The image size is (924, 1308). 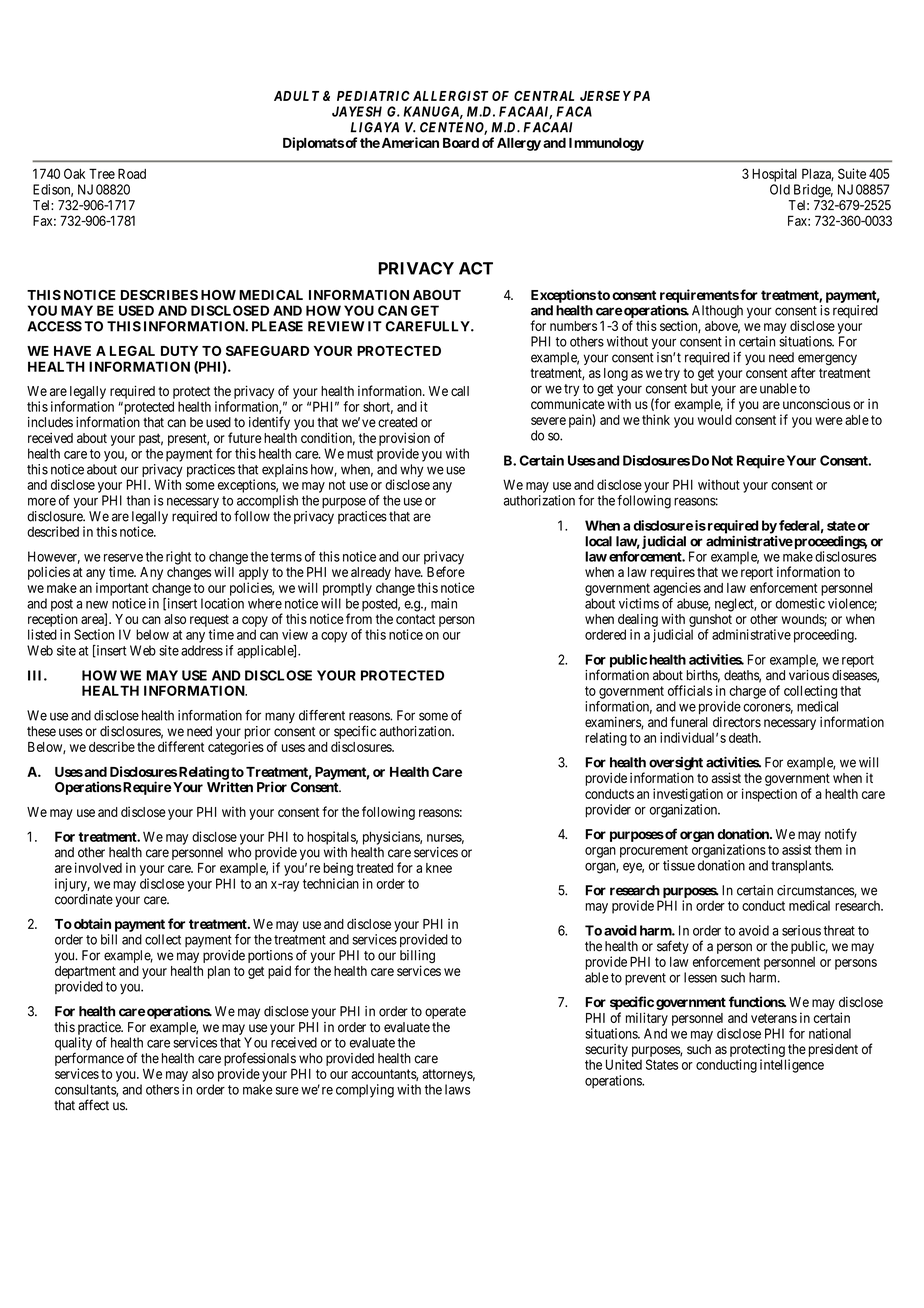 What do you see at coordinates (800, 603) in the screenshot?
I see `domestic` at bounding box center [800, 603].
